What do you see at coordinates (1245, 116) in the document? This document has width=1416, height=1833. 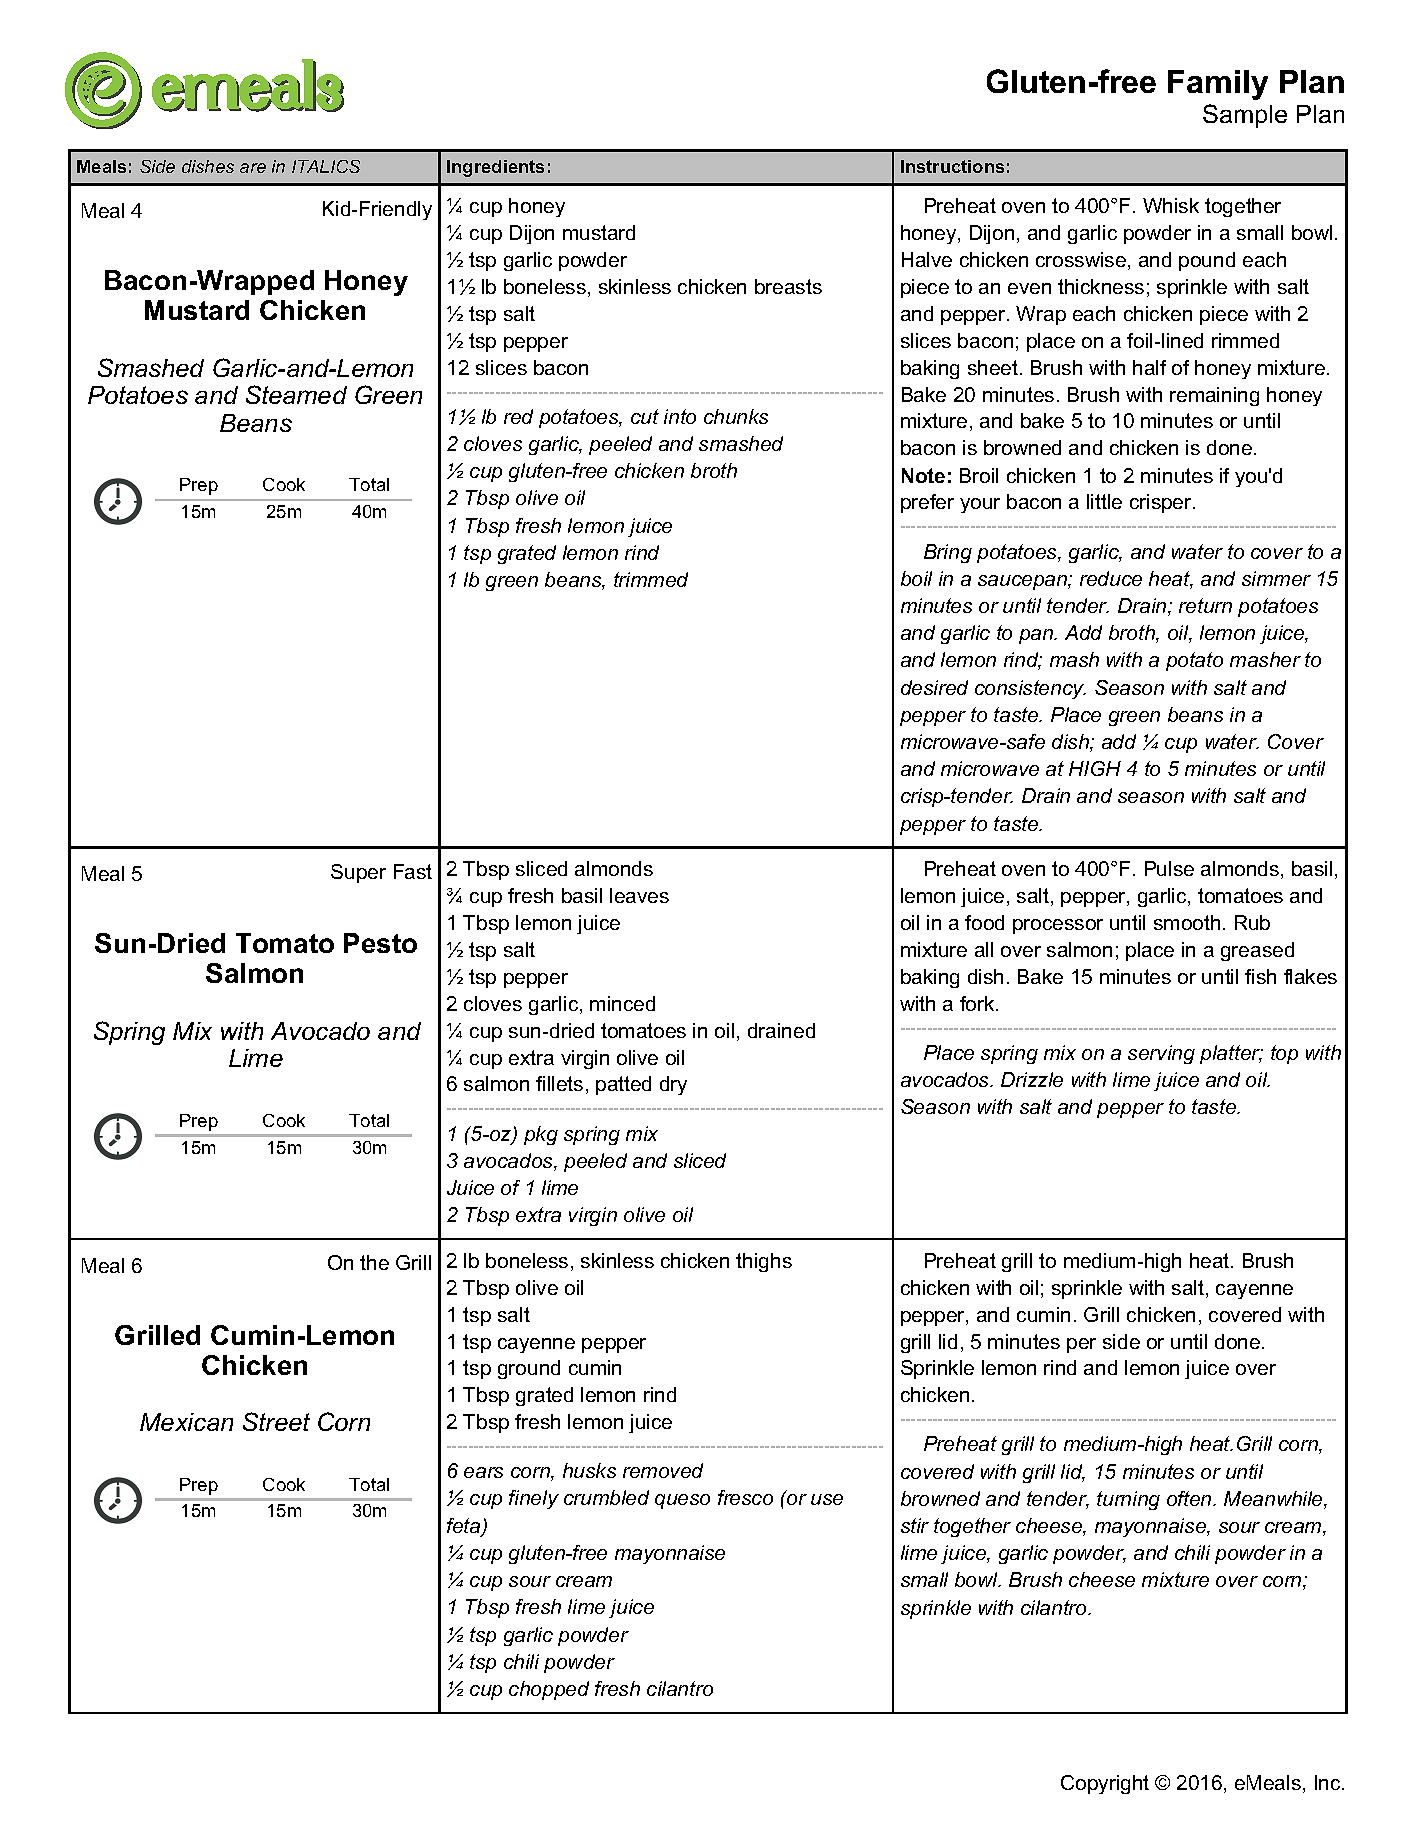 I see `Sample` at bounding box center [1245, 116].
